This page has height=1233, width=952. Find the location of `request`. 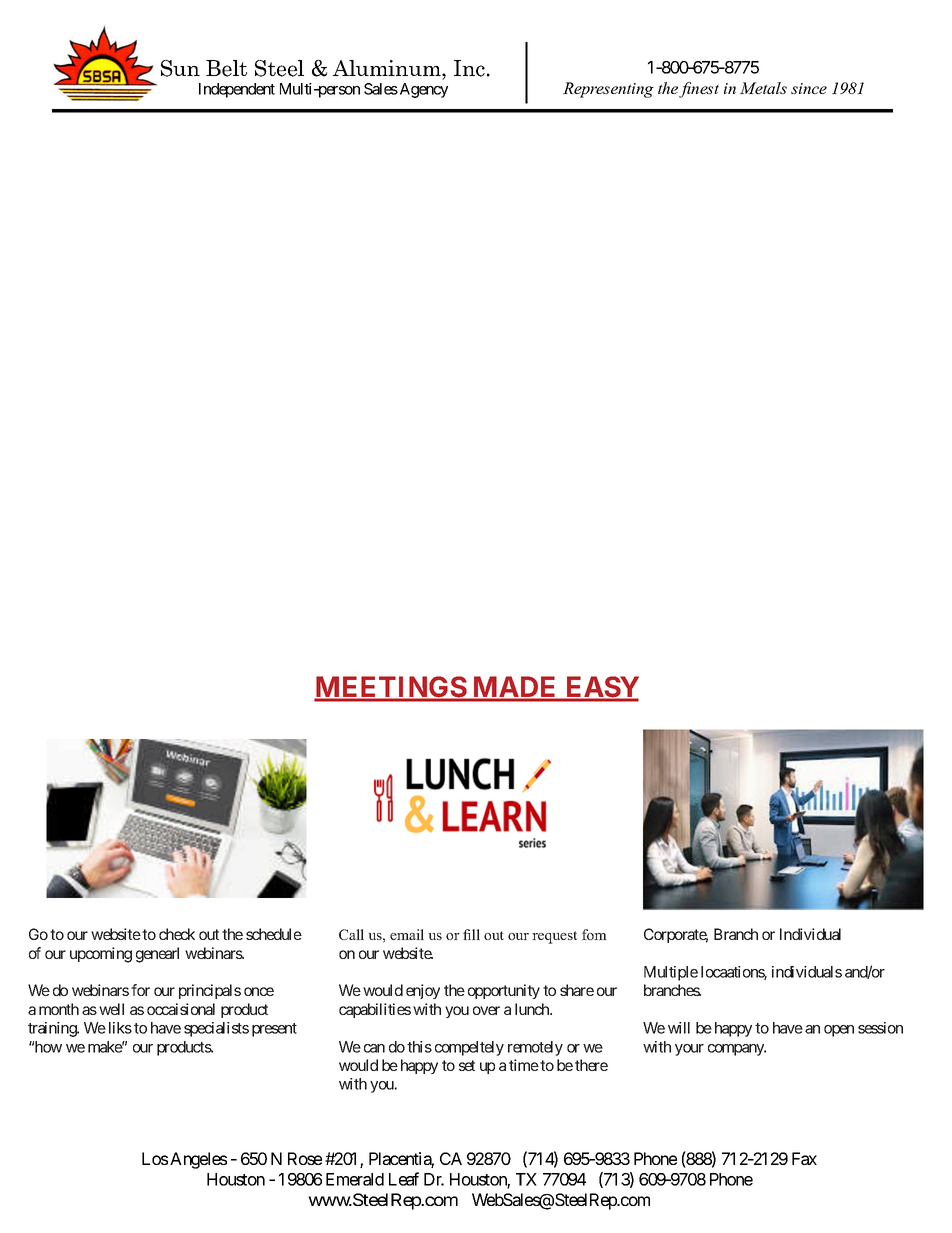

request is located at coordinates (555, 937).
